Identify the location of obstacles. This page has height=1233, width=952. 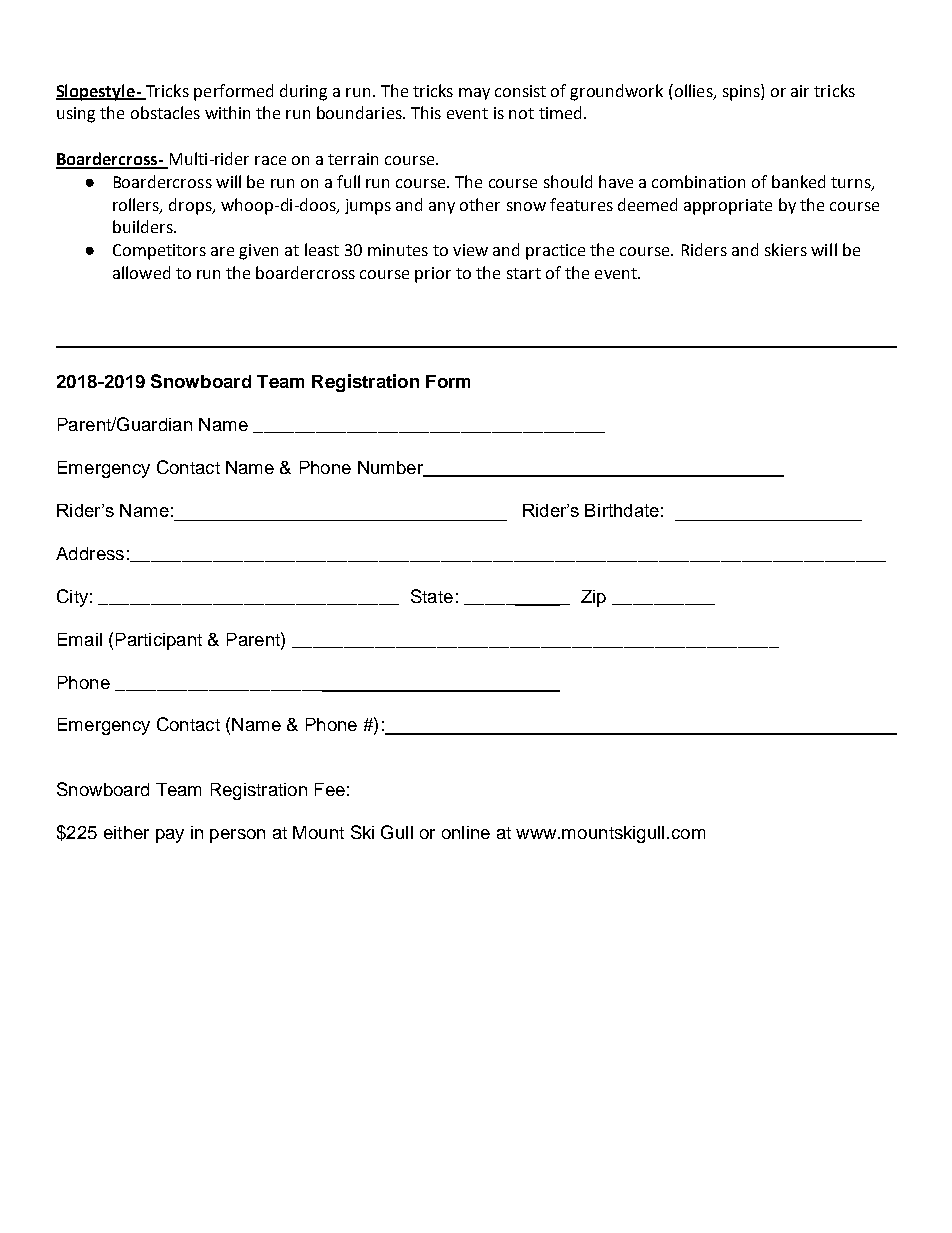
(165, 112).
